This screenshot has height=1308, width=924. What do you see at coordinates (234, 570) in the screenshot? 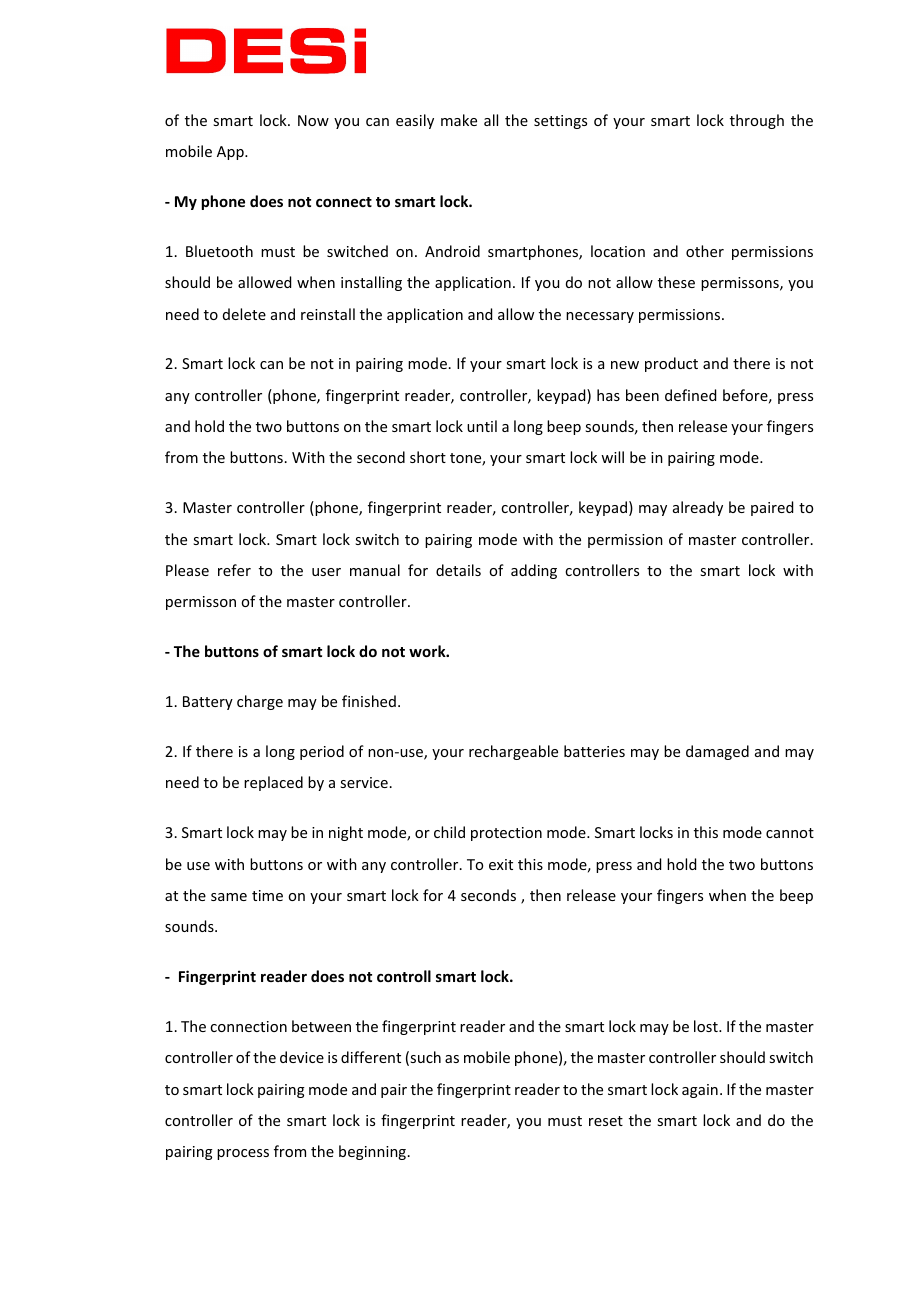
I see `refer` at bounding box center [234, 570].
